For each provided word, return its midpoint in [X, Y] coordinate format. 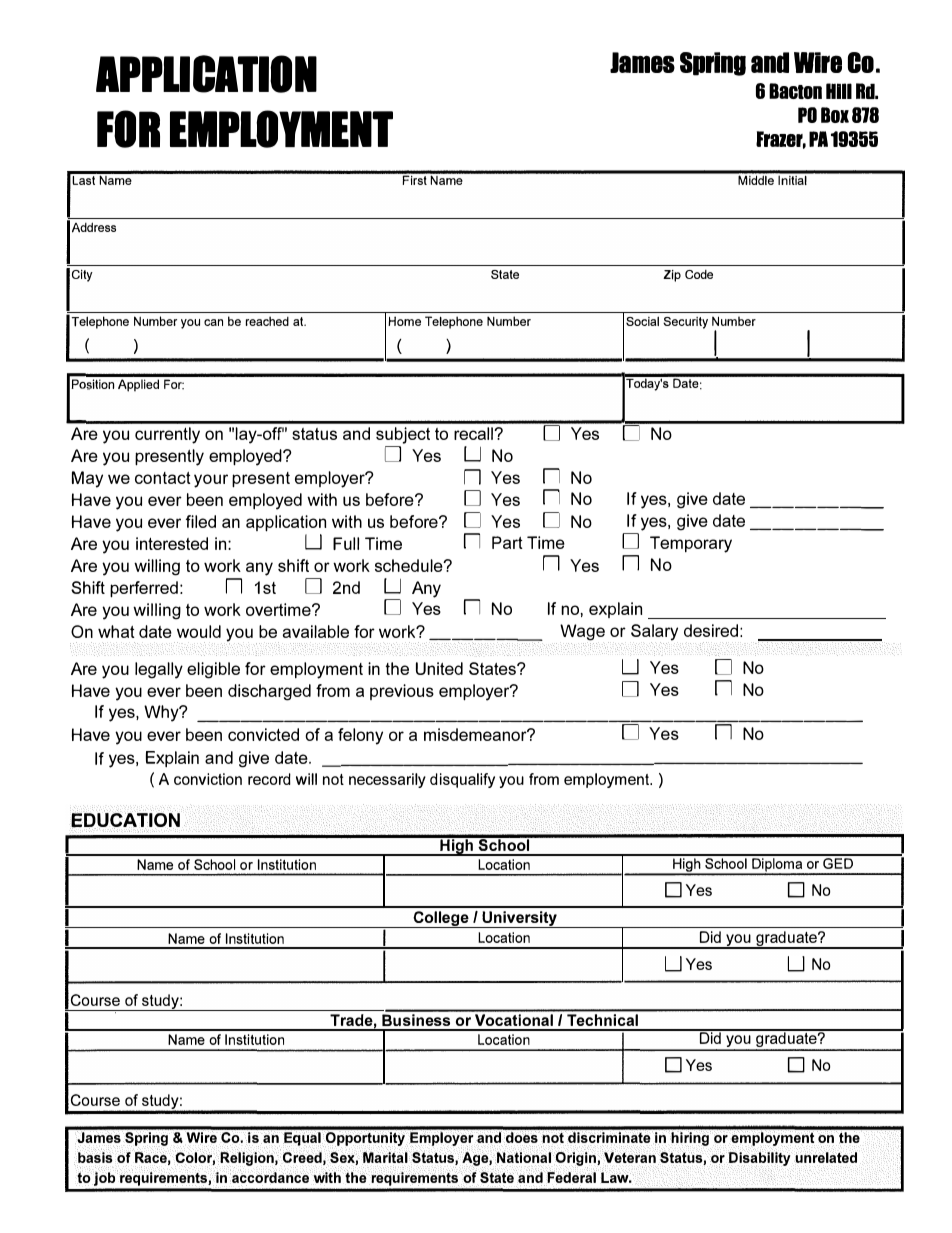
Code [699, 274]
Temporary [691, 544]
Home [404, 321]
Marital [386, 1157]
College [441, 919]
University [519, 919]
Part [507, 542]
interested [172, 543]
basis [95, 1157]
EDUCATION [125, 821]
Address [94, 227]
